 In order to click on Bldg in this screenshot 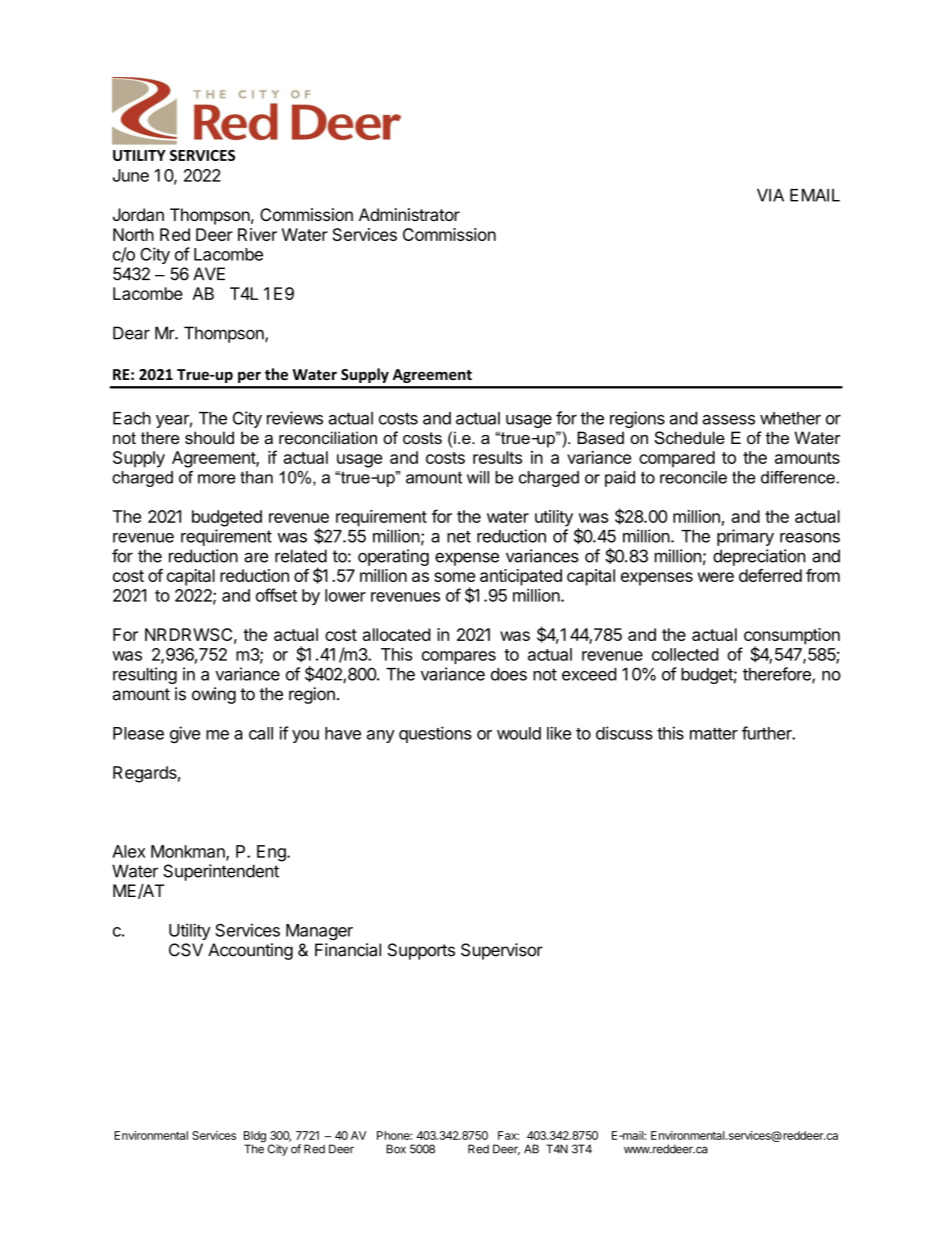, I will do `click(255, 1138)`.
